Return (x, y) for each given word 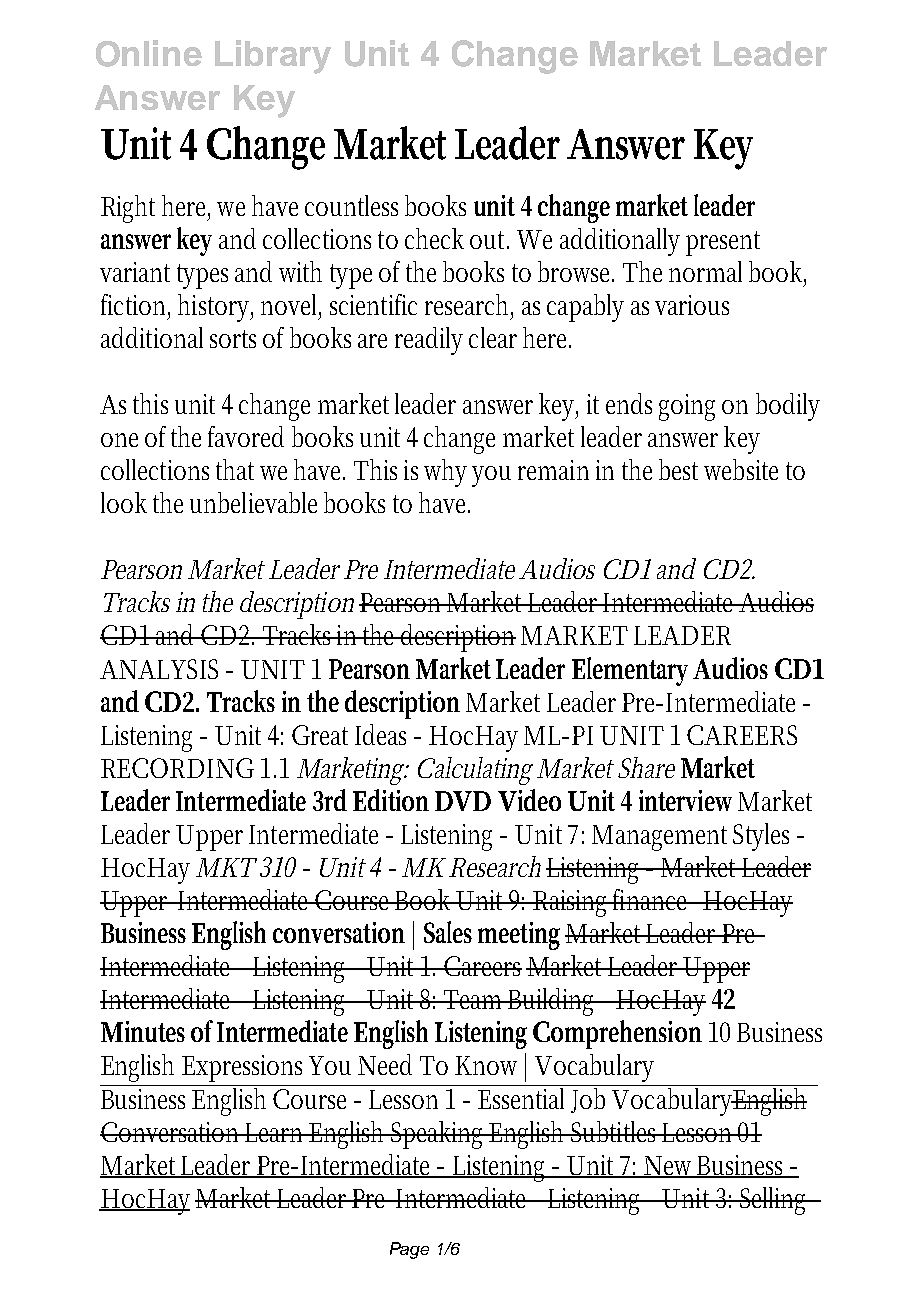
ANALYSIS (159, 669)
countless (351, 205)
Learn (276, 1132)
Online (149, 53)
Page (409, 1250)
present (723, 243)
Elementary (630, 671)
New (670, 1167)
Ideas (380, 734)
